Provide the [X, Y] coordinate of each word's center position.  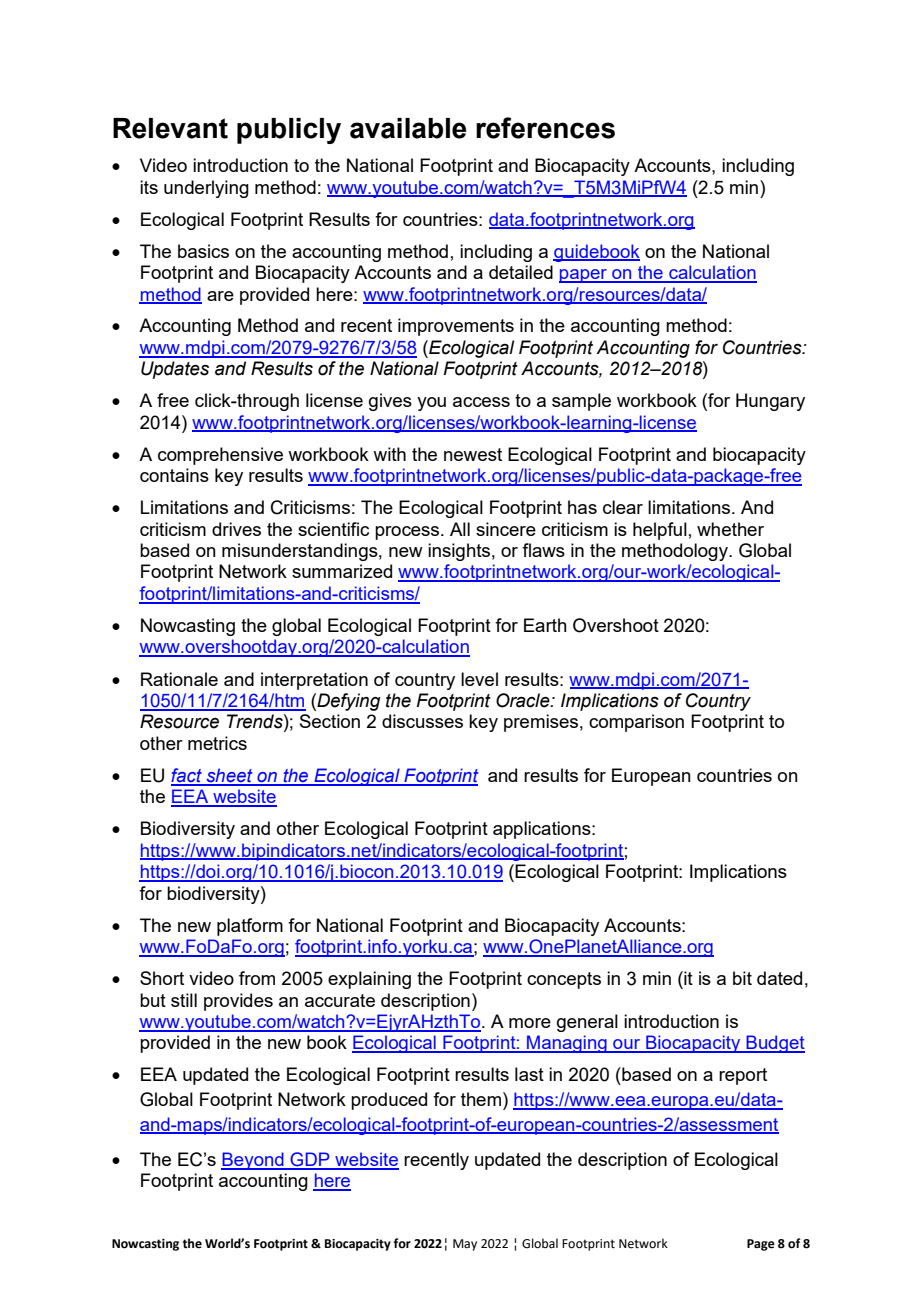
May [465, 1245]
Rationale [179, 679]
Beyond [253, 1161]
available [408, 128]
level [479, 679]
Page [761, 1245]
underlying [206, 189]
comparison [636, 723]
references [545, 128]
